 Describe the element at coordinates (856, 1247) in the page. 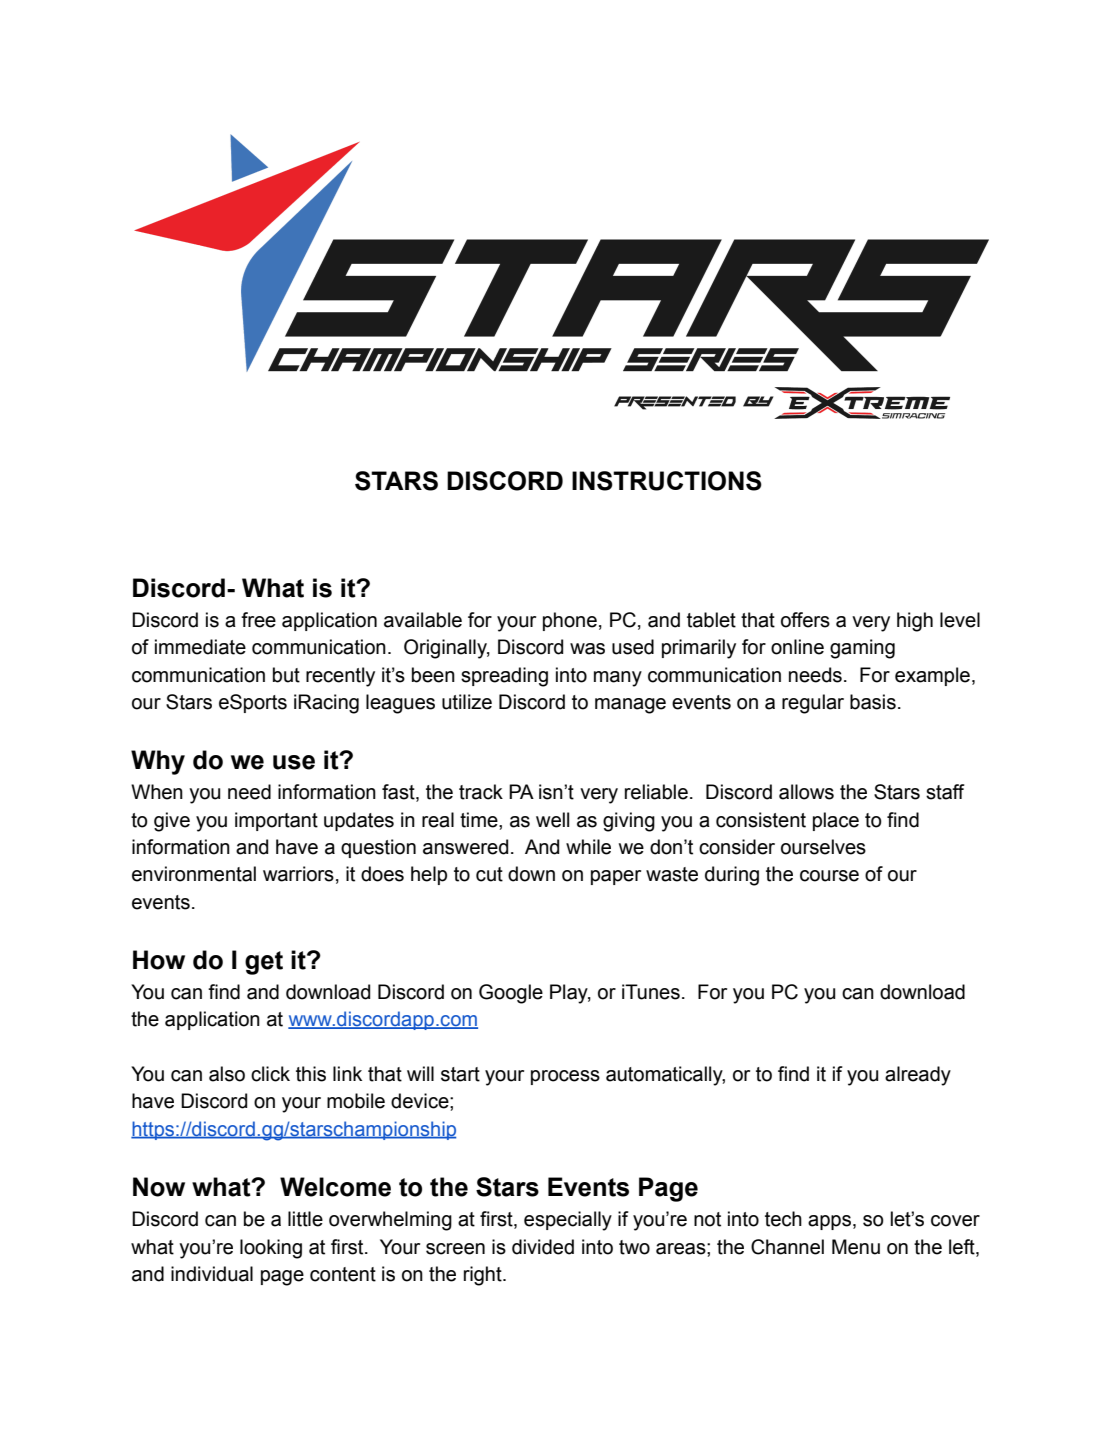

I see `Menu` at that location.
